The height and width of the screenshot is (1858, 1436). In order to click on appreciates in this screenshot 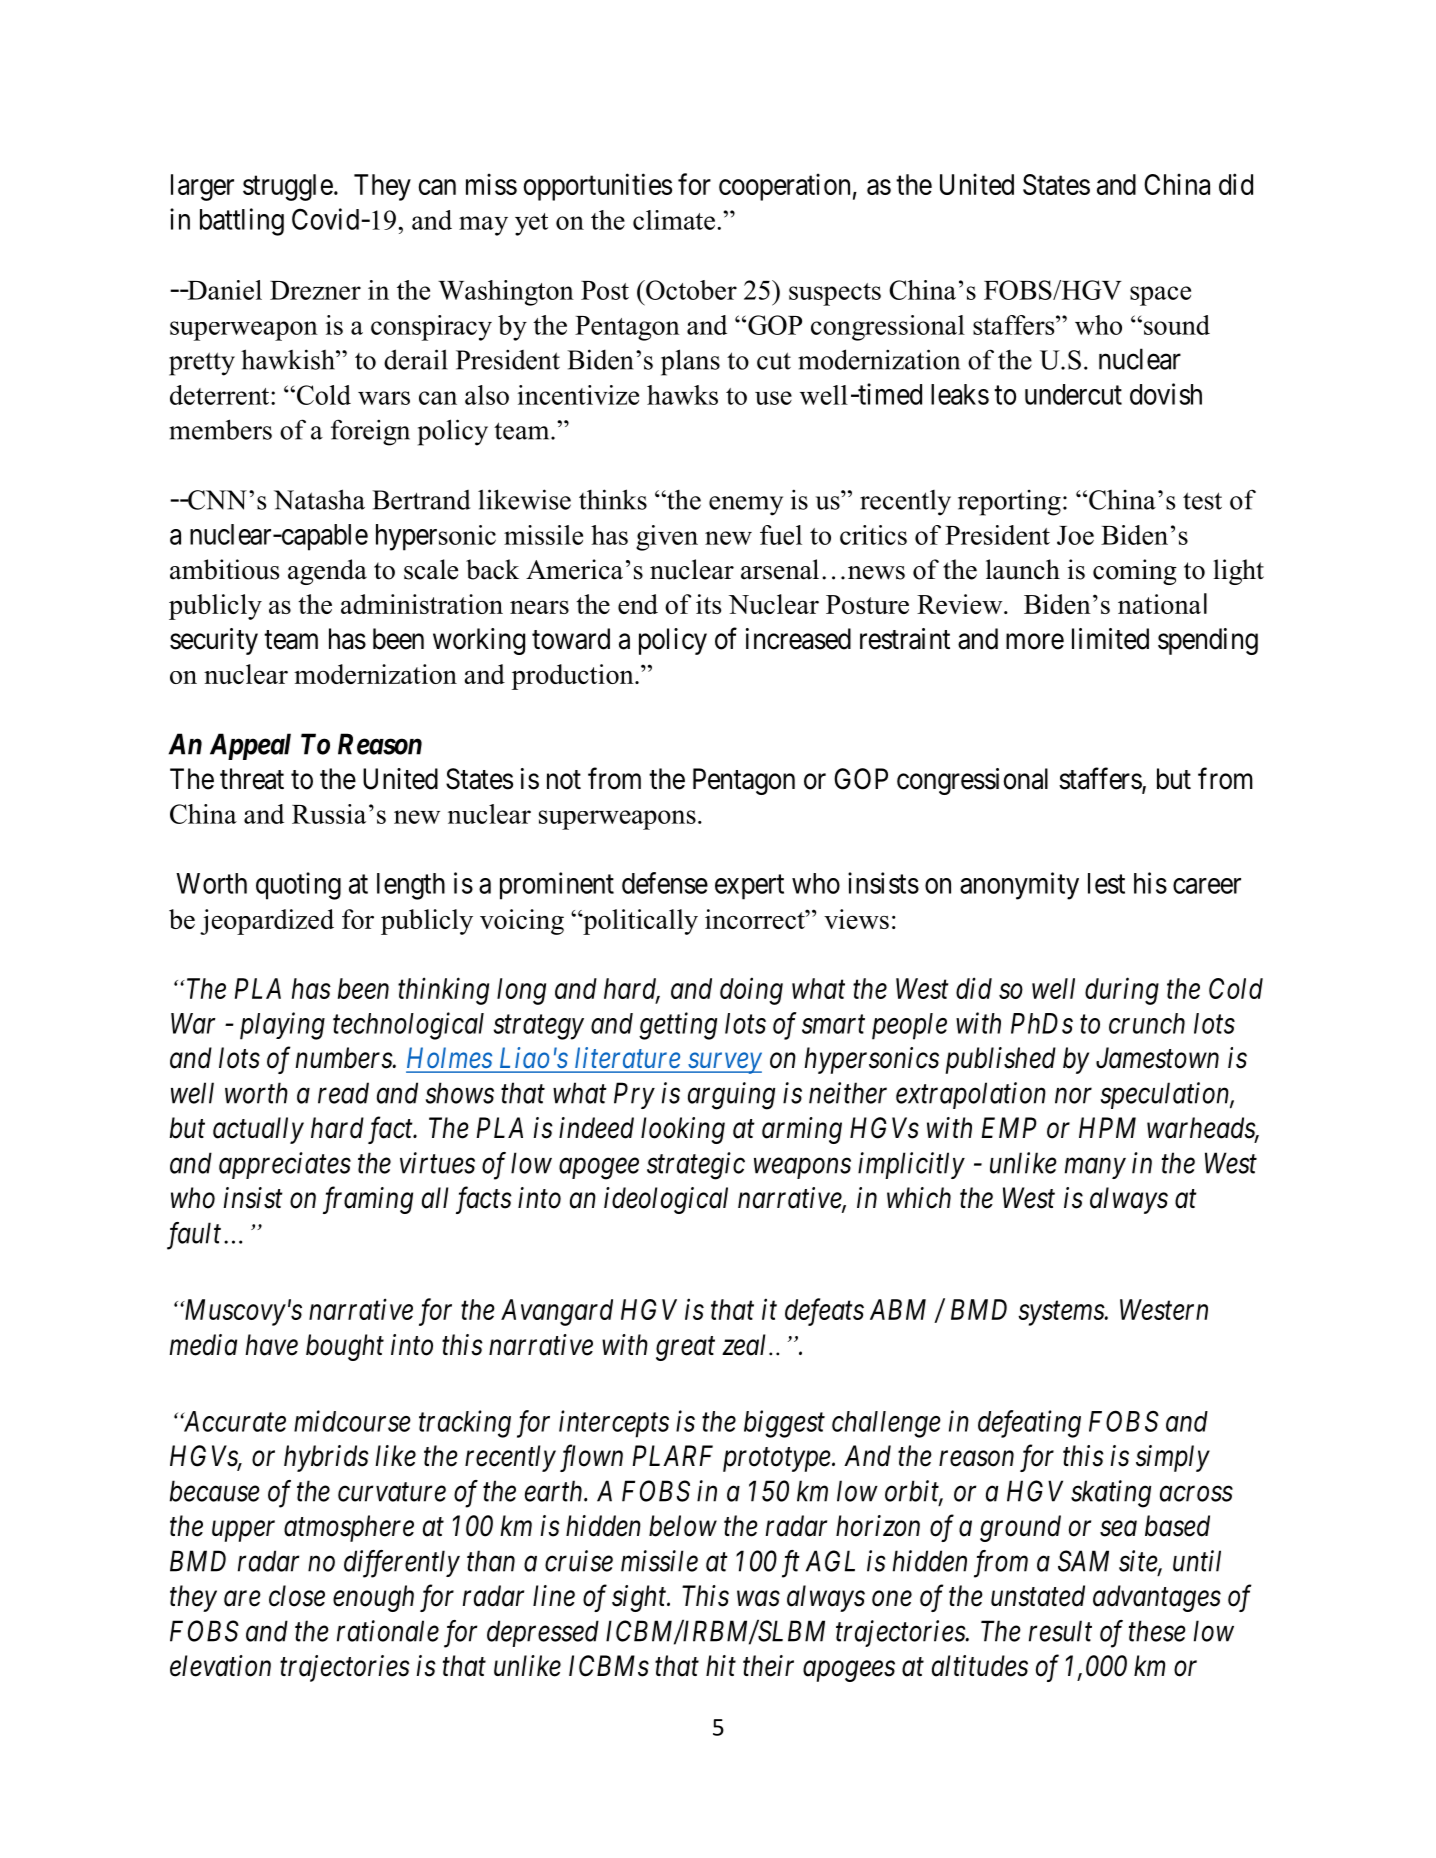, I will do `click(285, 1165)`.
